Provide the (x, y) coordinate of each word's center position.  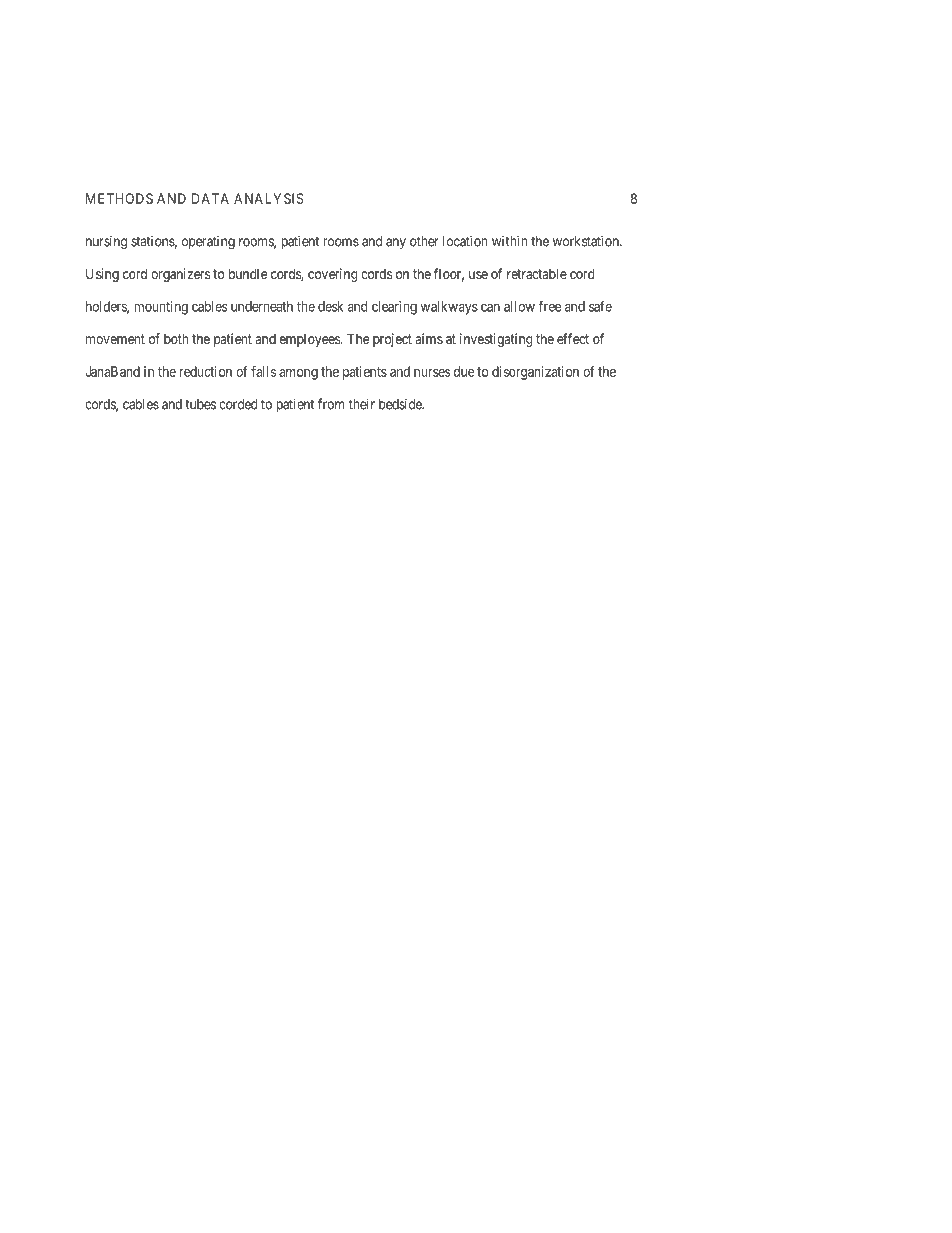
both (176, 338)
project (392, 340)
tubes (200, 404)
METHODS (119, 198)
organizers (180, 275)
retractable (537, 273)
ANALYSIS (269, 198)
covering (333, 275)
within (510, 241)
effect (573, 338)
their (362, 404)
